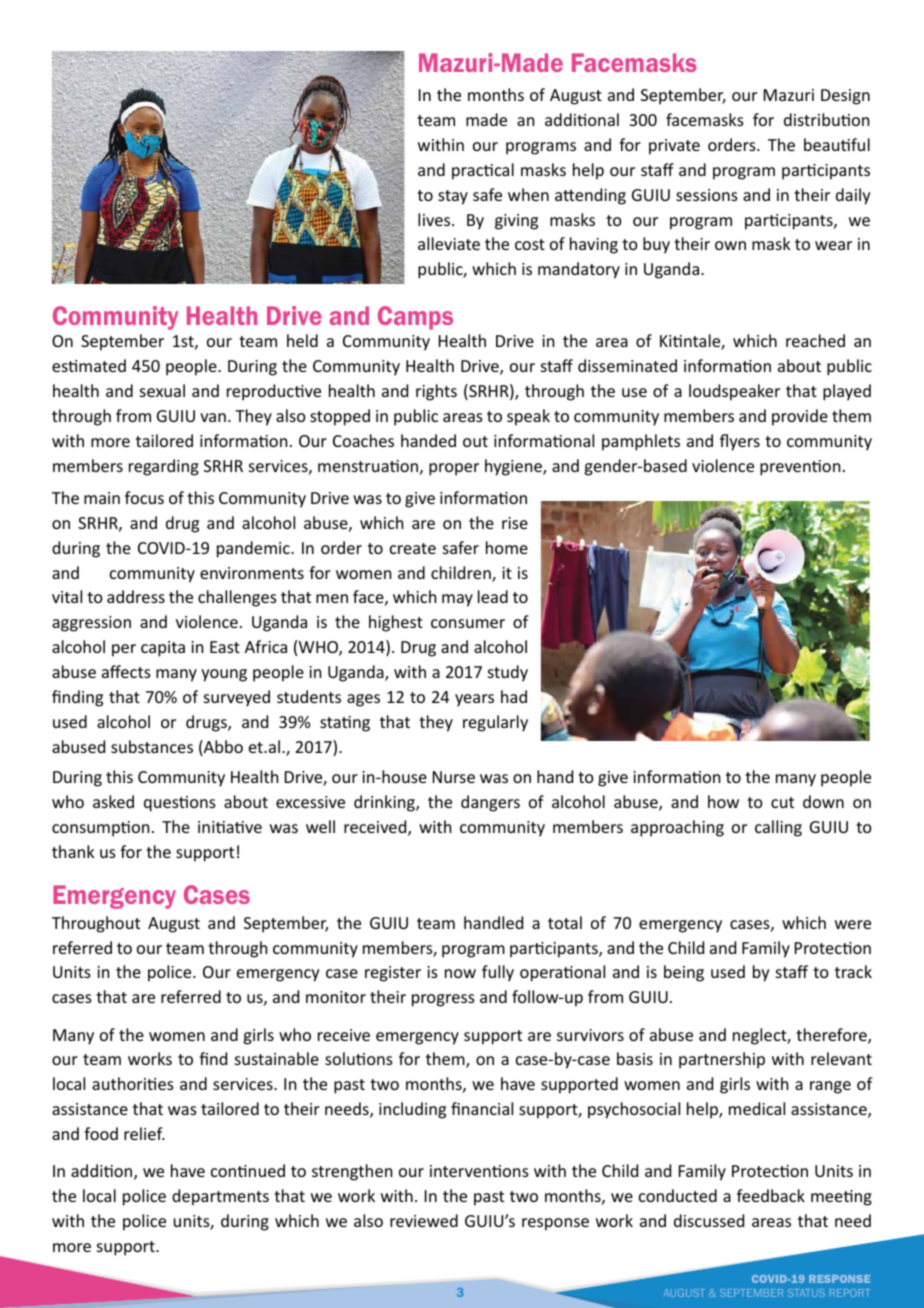 The image size is (924, 1308). Describe the element at coordinates (853, 196) in the screenshot. I see `daily` at that location.
